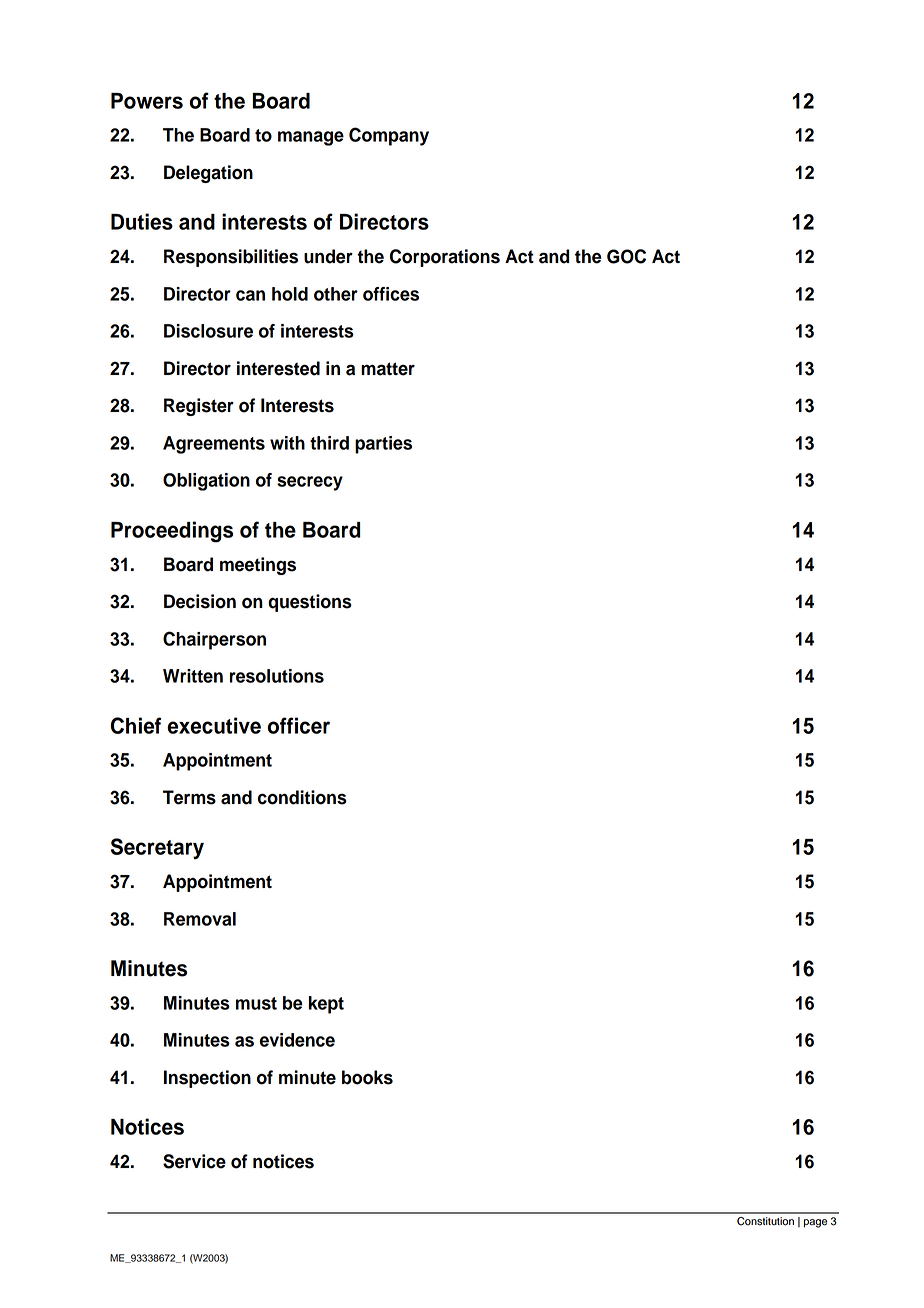 The height and width of the screenshot is (1308, 924). What do you see at coordinates (189, 797) in the screenshot?
I see `Terms` at bounding box center [189, 797].
